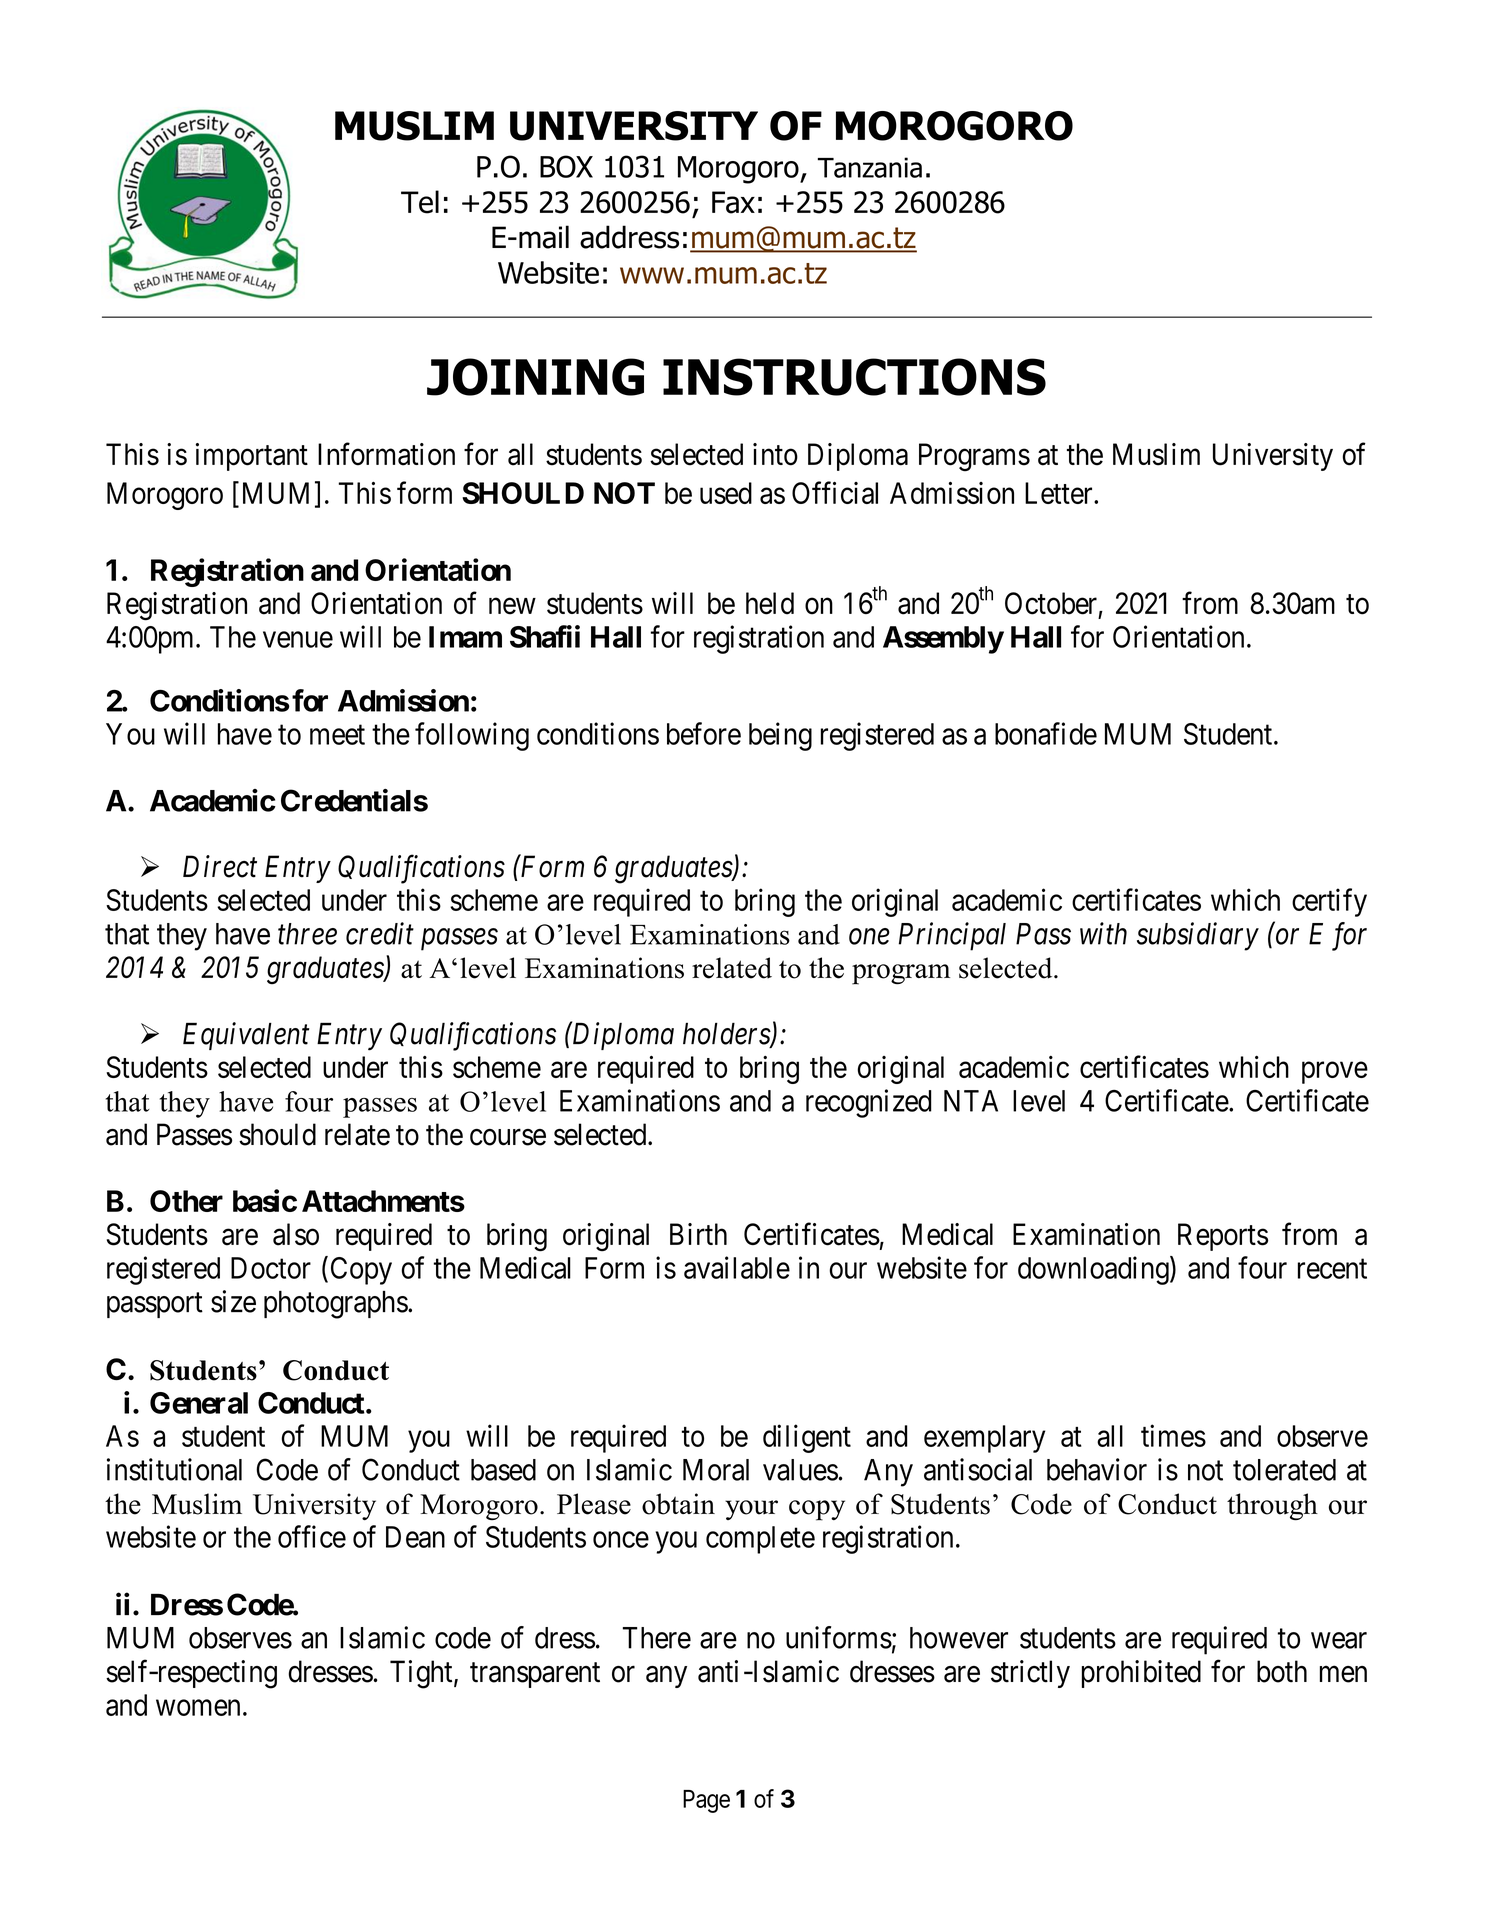 This screenshot has height=1929, width=1491. I want to click on one, so click(869, 937).
